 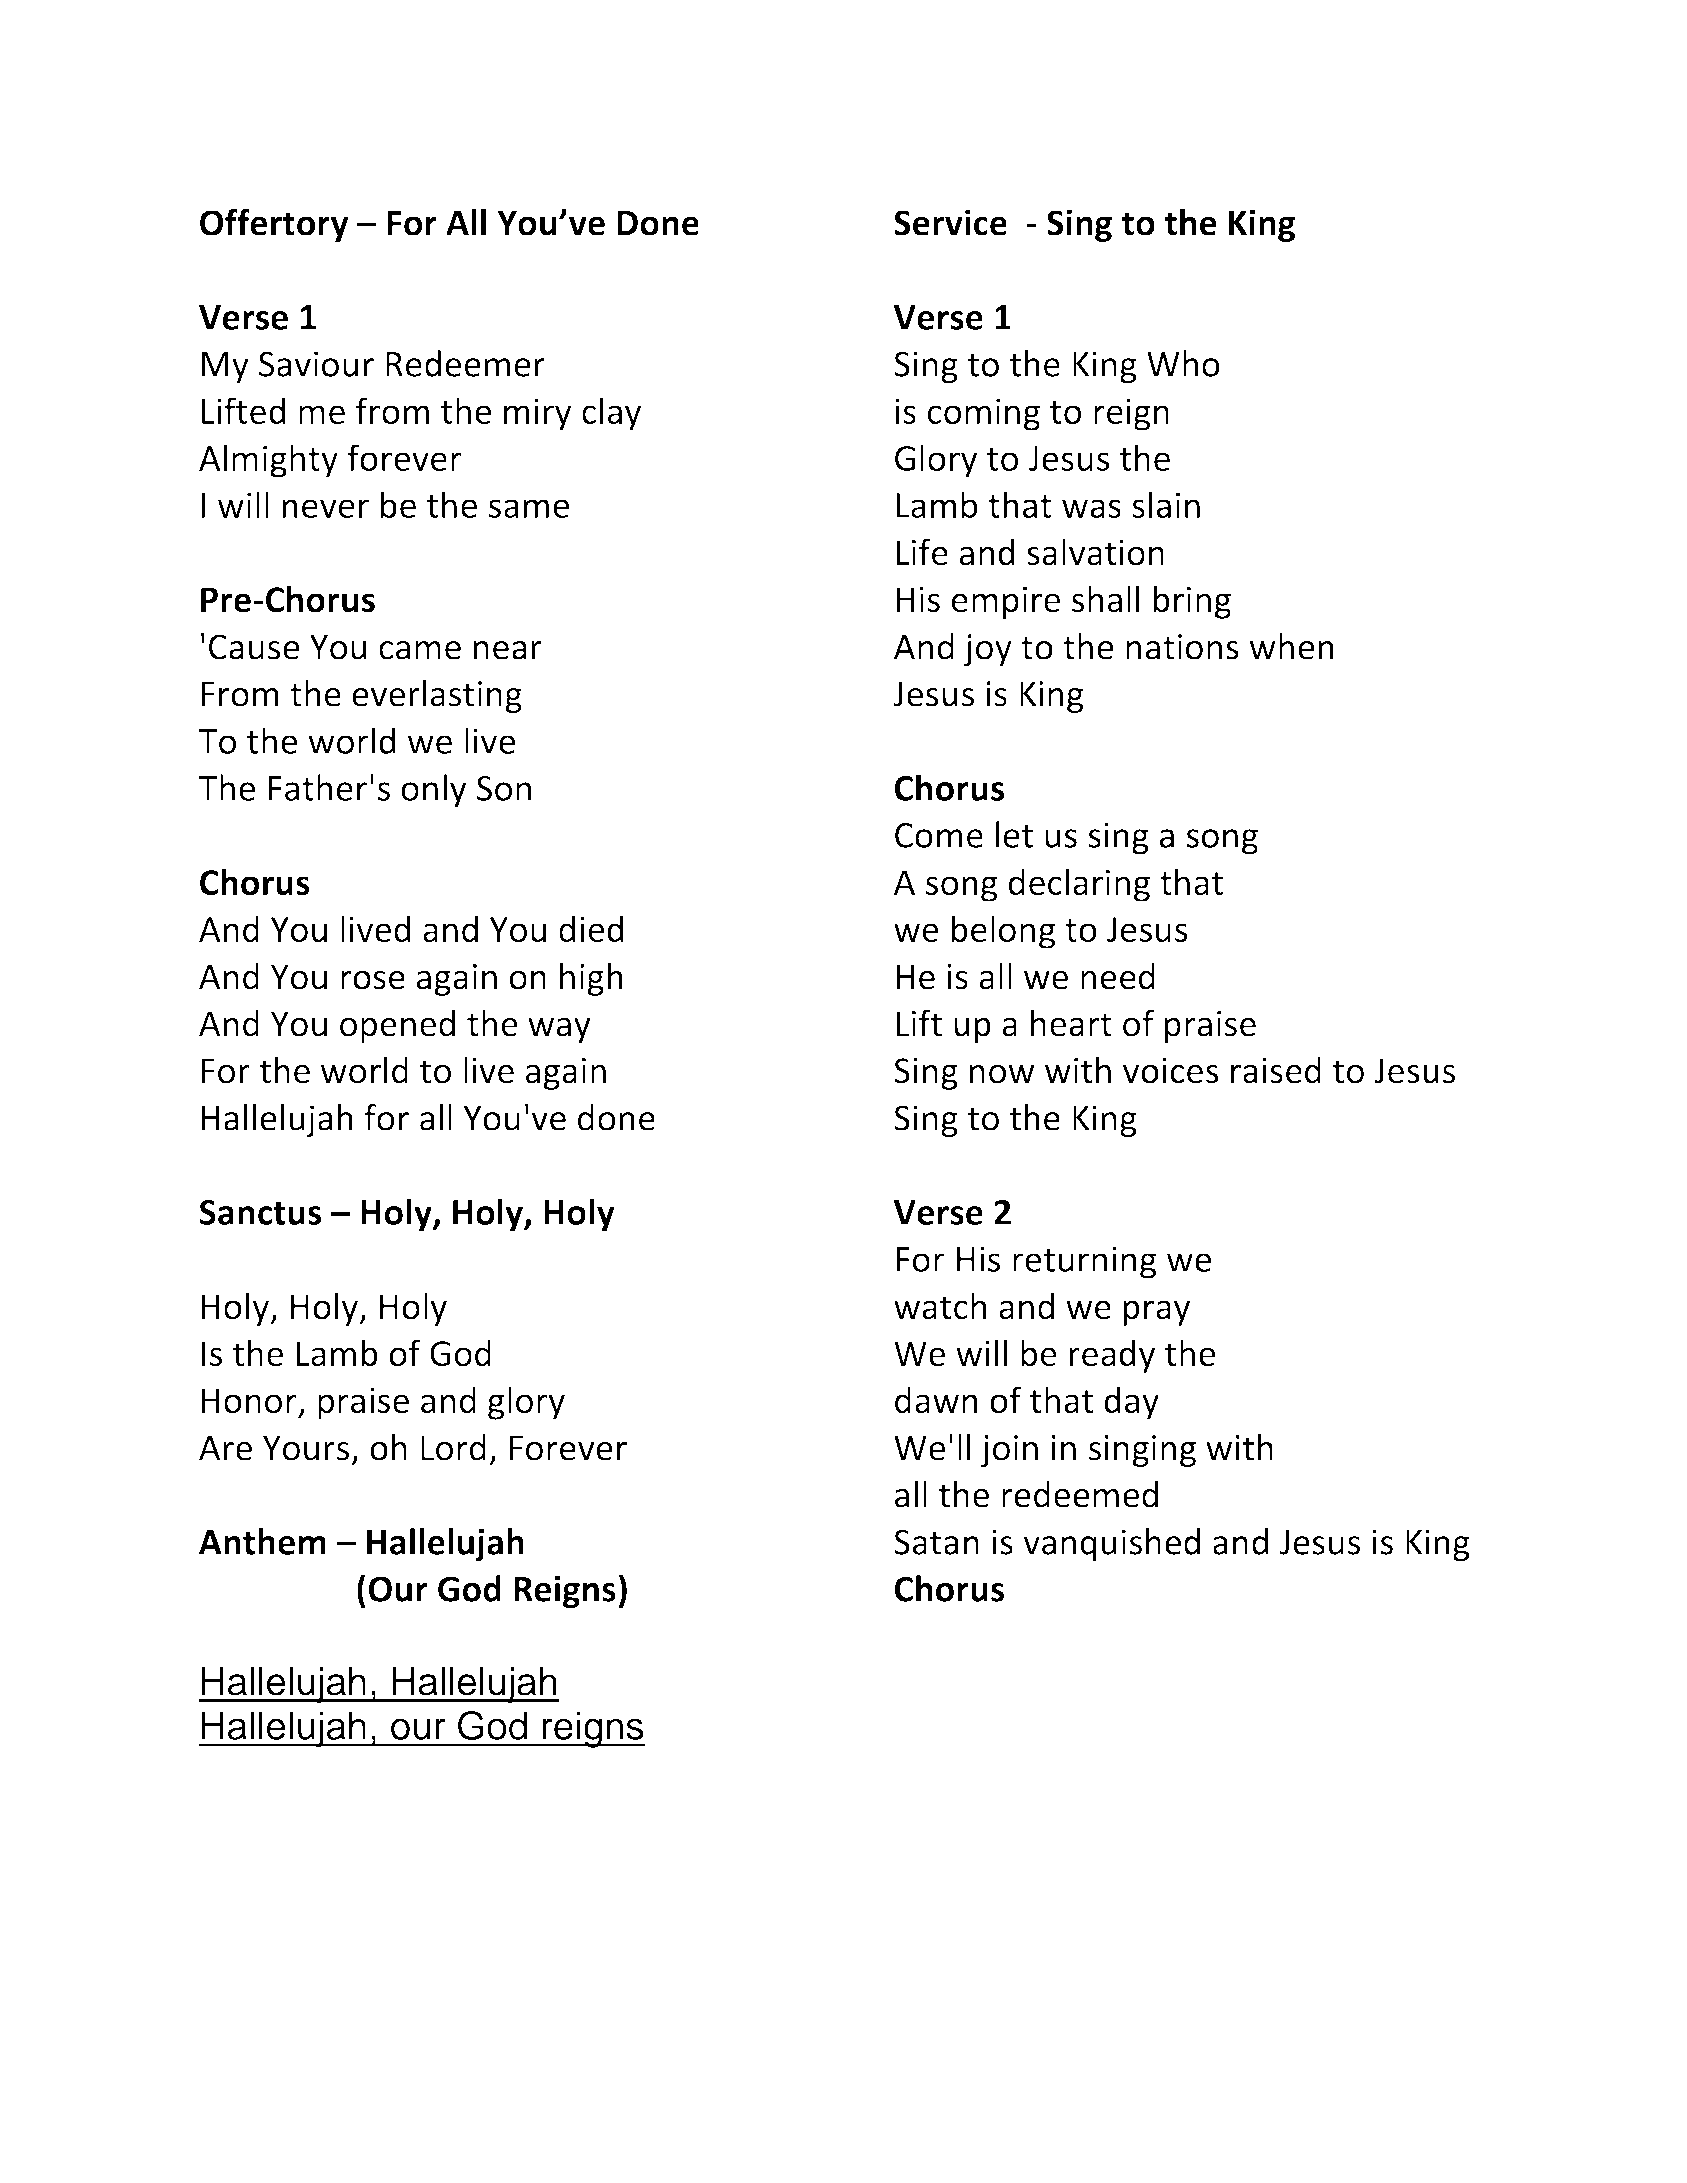 I want to click on Service, so click(x=950, y=222).
